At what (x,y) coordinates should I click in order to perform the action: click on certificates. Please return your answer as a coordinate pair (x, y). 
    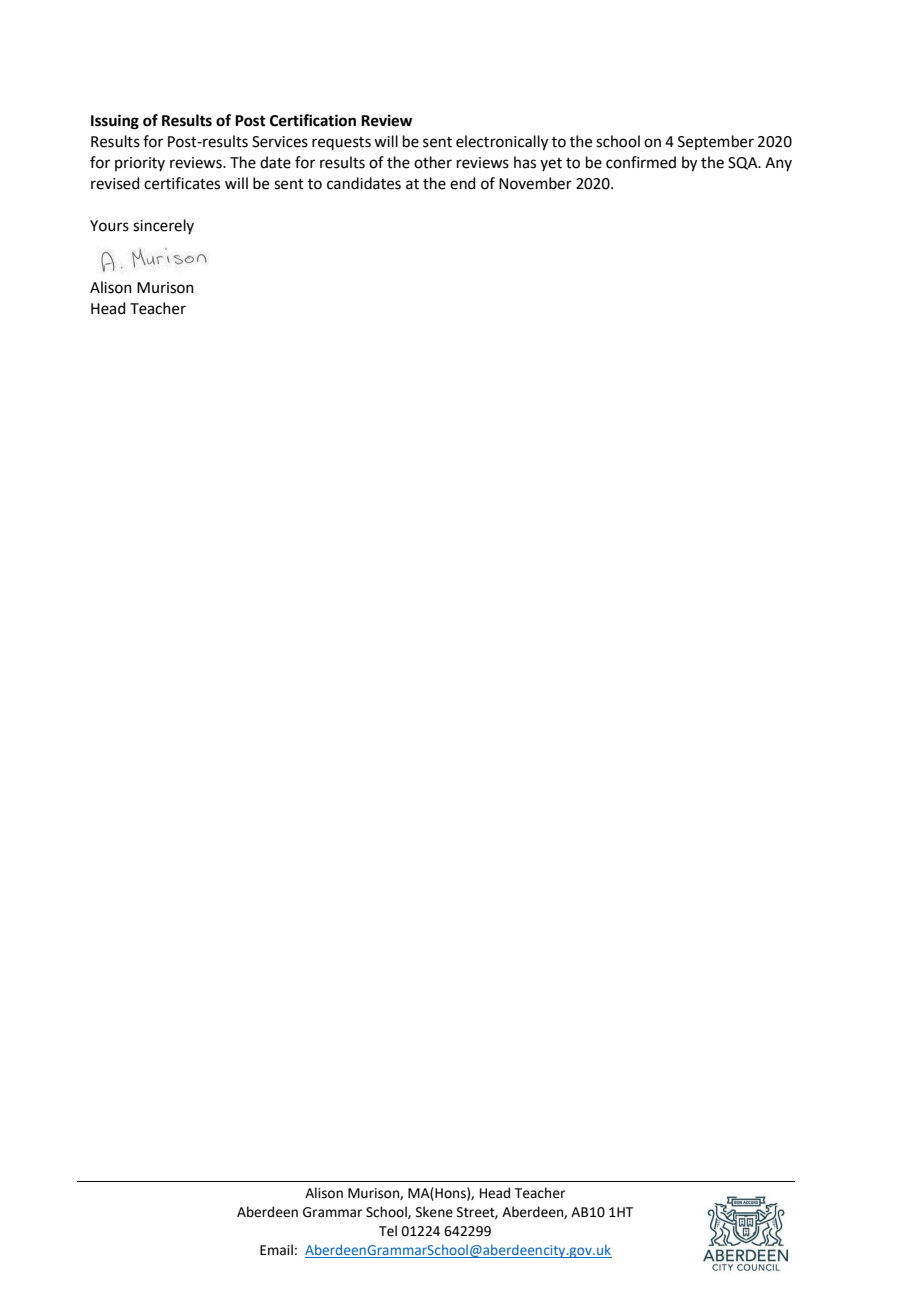
    Looking at the image, I should click on (182, 183).
